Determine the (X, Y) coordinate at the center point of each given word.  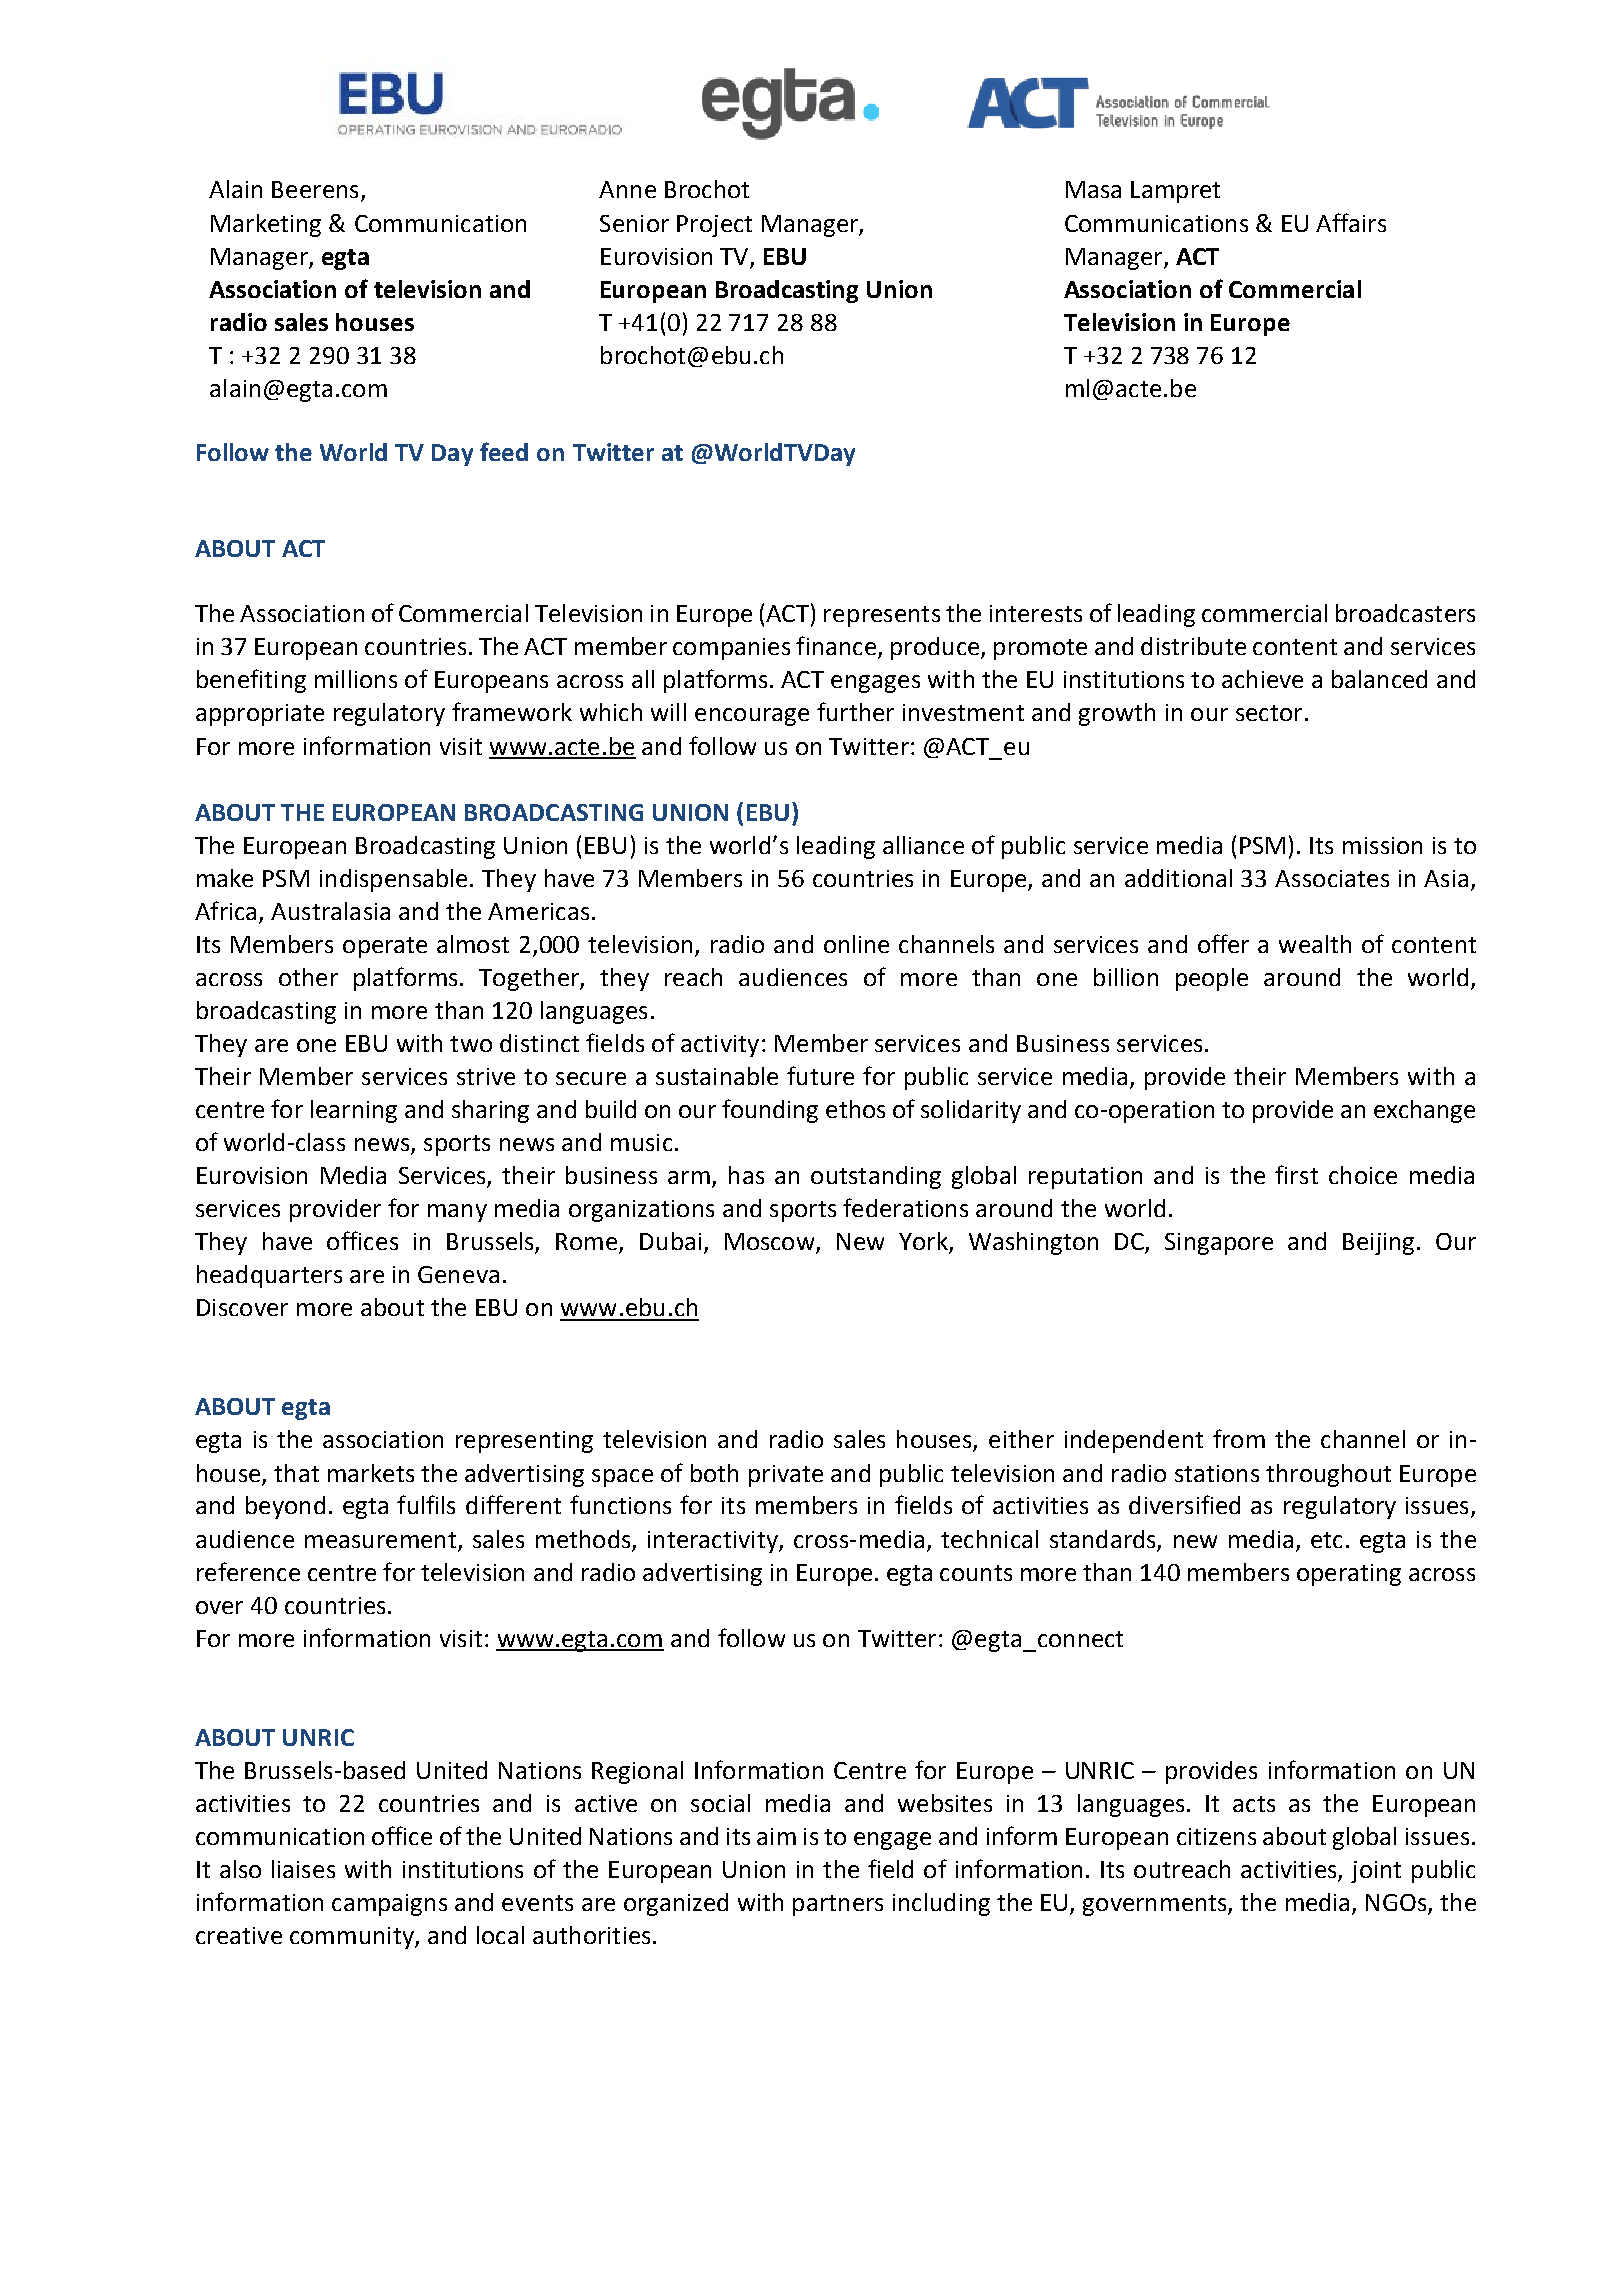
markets (371, 1473)
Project (714, 226)
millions (356, 679)
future (820, 1075)
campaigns (389, 1905)
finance (836, 645)
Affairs (1351, 222)
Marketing (266, 225)
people (1212, 979)
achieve (1262, 679)
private (786, 1476)
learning (354, 1111)
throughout (1328, 1475)
